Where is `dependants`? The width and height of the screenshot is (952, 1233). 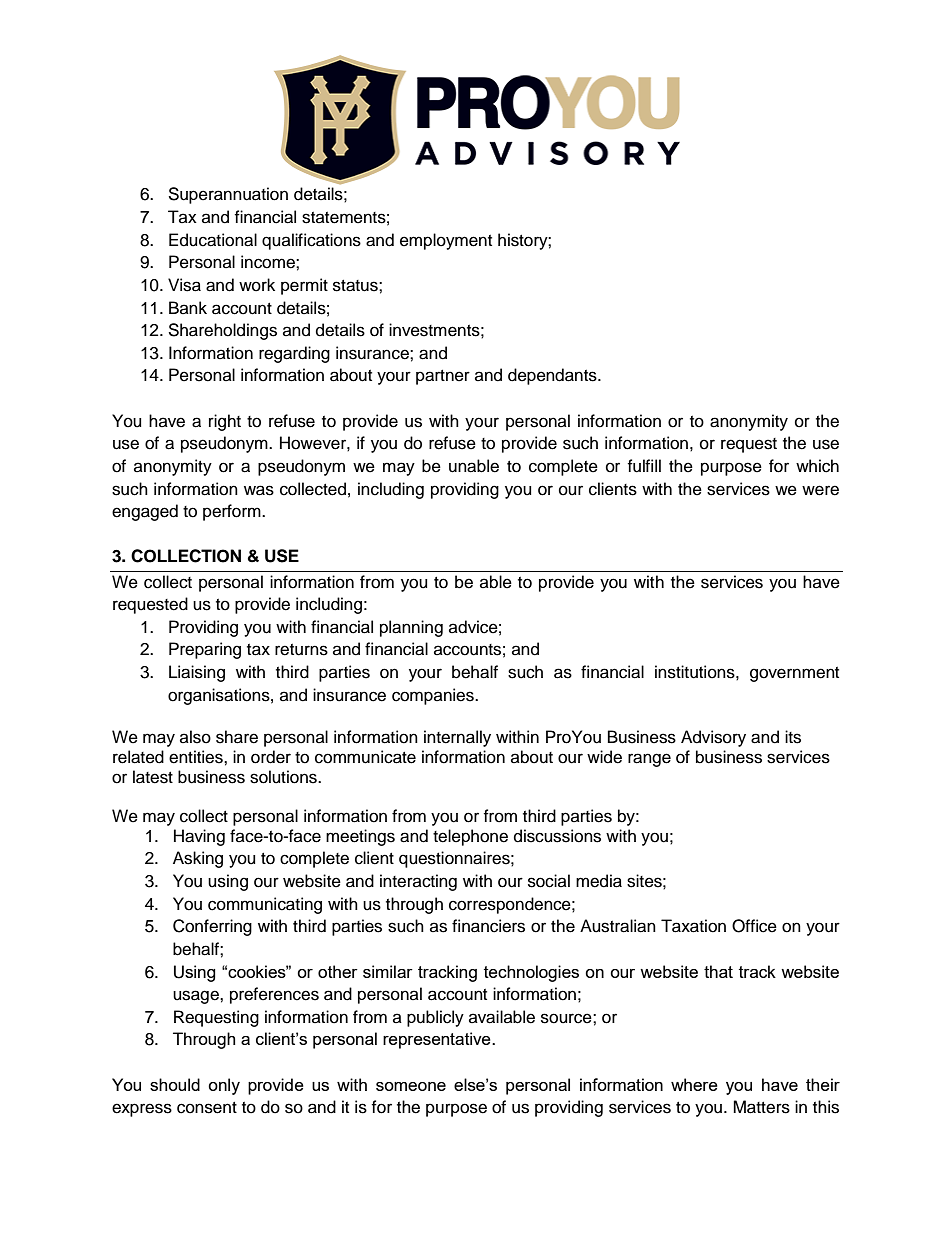 dependants is located at coordinates (553, 376).
